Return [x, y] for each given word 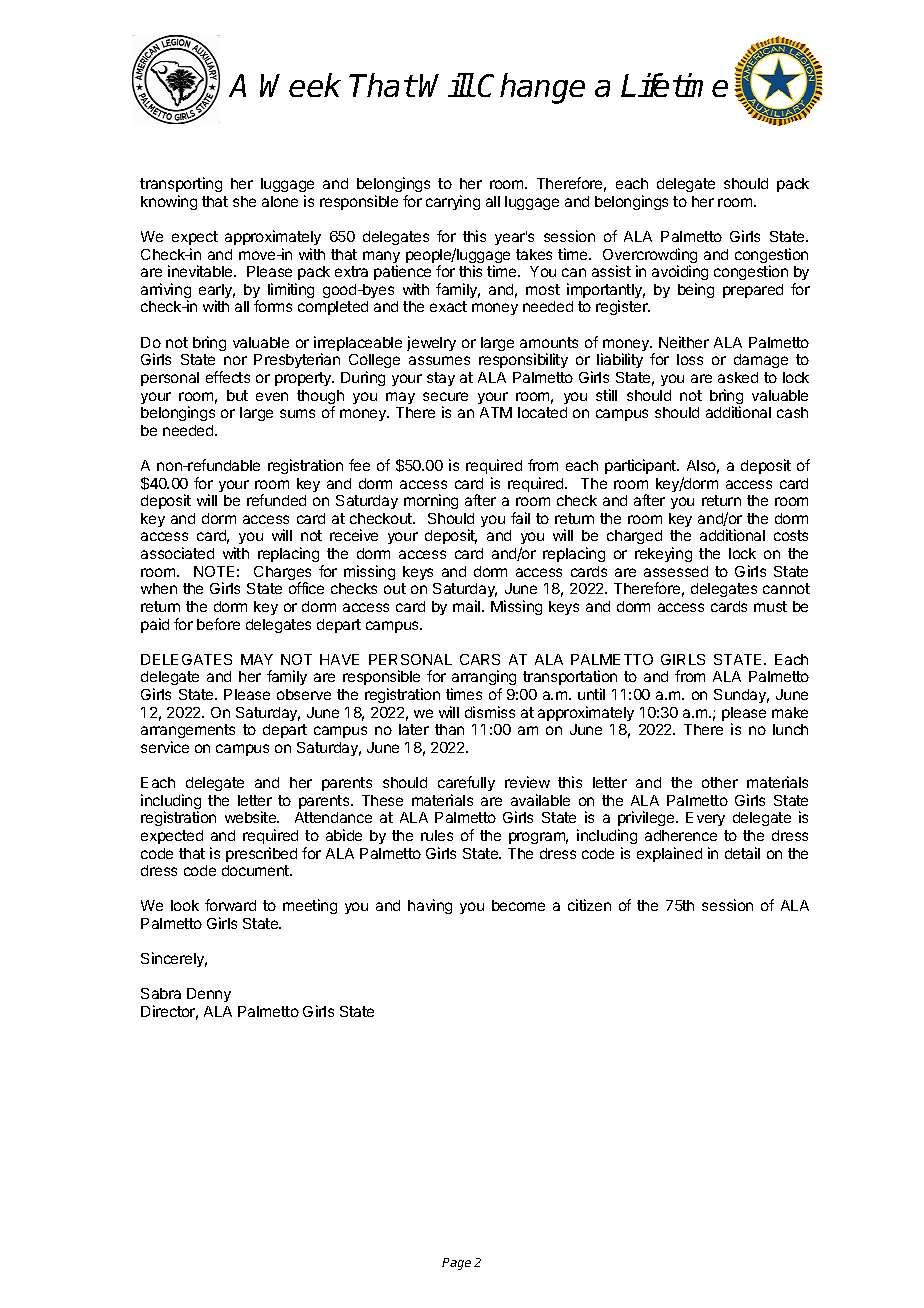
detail [742, 853]
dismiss [490, 712]
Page [456, 1264]
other [720, 782]
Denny [209, 995]
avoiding [680, 274]
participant [641, 466]
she [244, 201]
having [430, 906]
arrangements [188, 733]
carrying [453, 202]
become [518, 905]
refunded [276, 500]
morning [431, 501]
